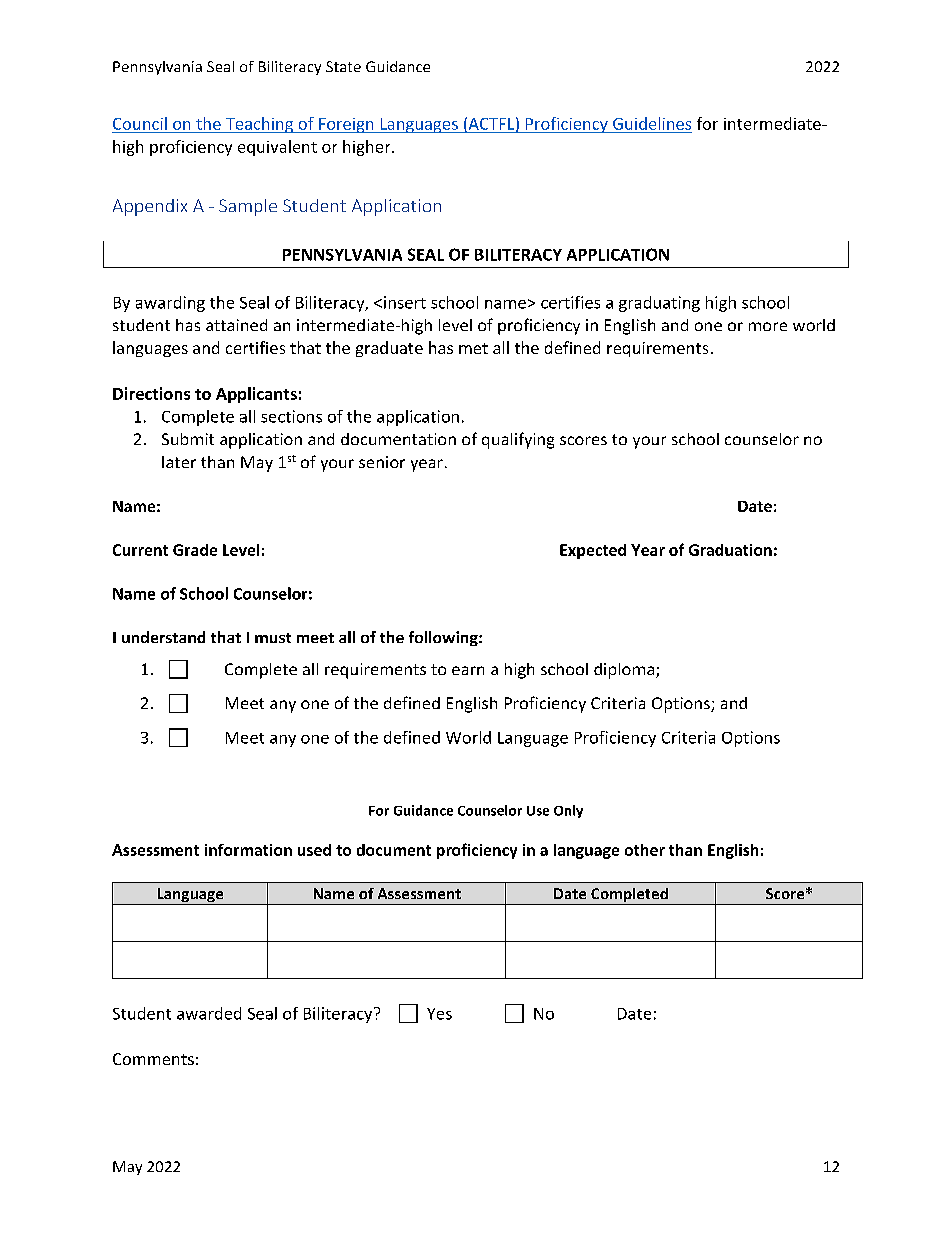  What do you see at coordinates (209, 1013) in the screenshot?
I see `awarded` at bounding box center [209, 1013].
